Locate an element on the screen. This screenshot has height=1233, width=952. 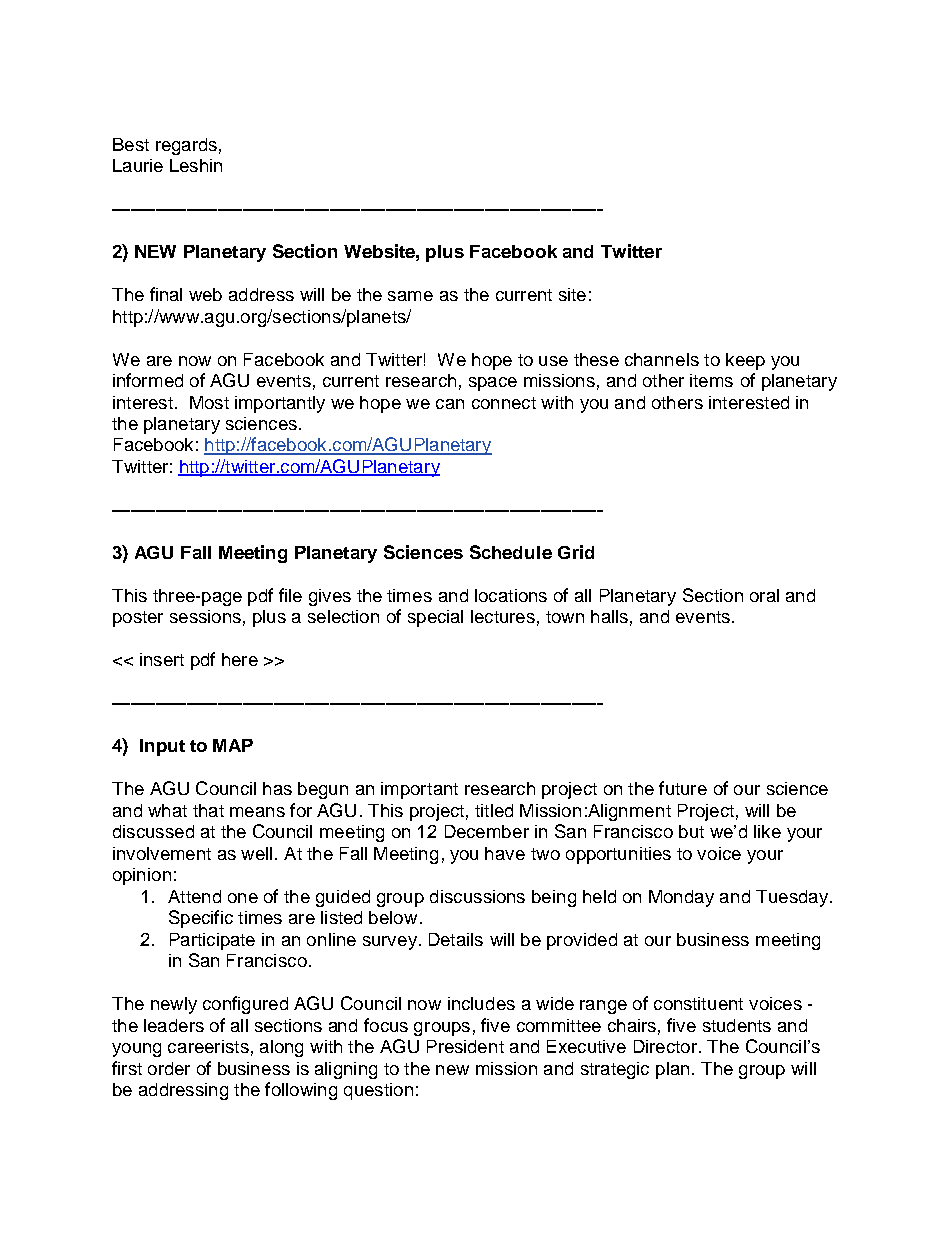
careerists is located at coordinates (208, 1046).
